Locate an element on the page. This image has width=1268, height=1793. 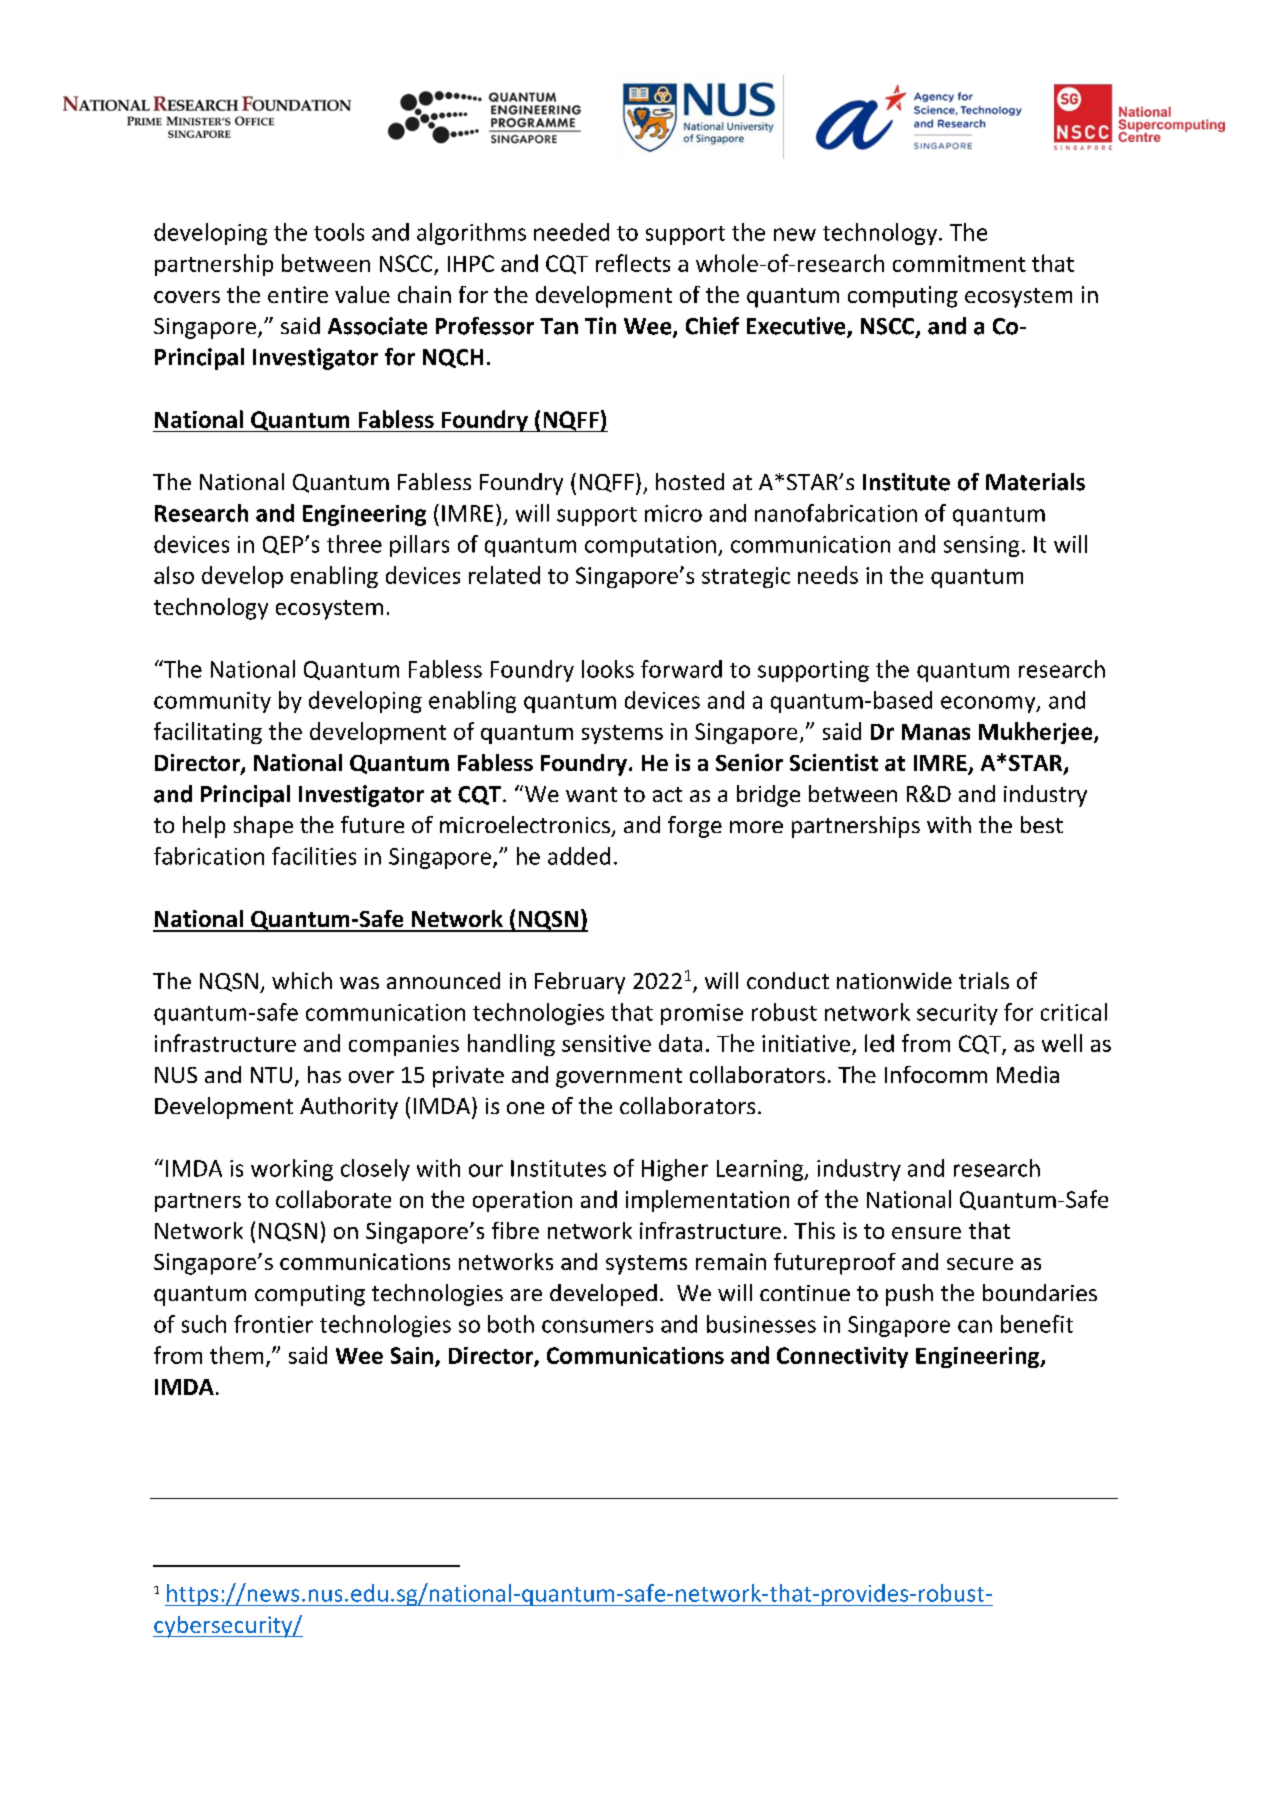
frontier is located at coordinates (273, 1324).
